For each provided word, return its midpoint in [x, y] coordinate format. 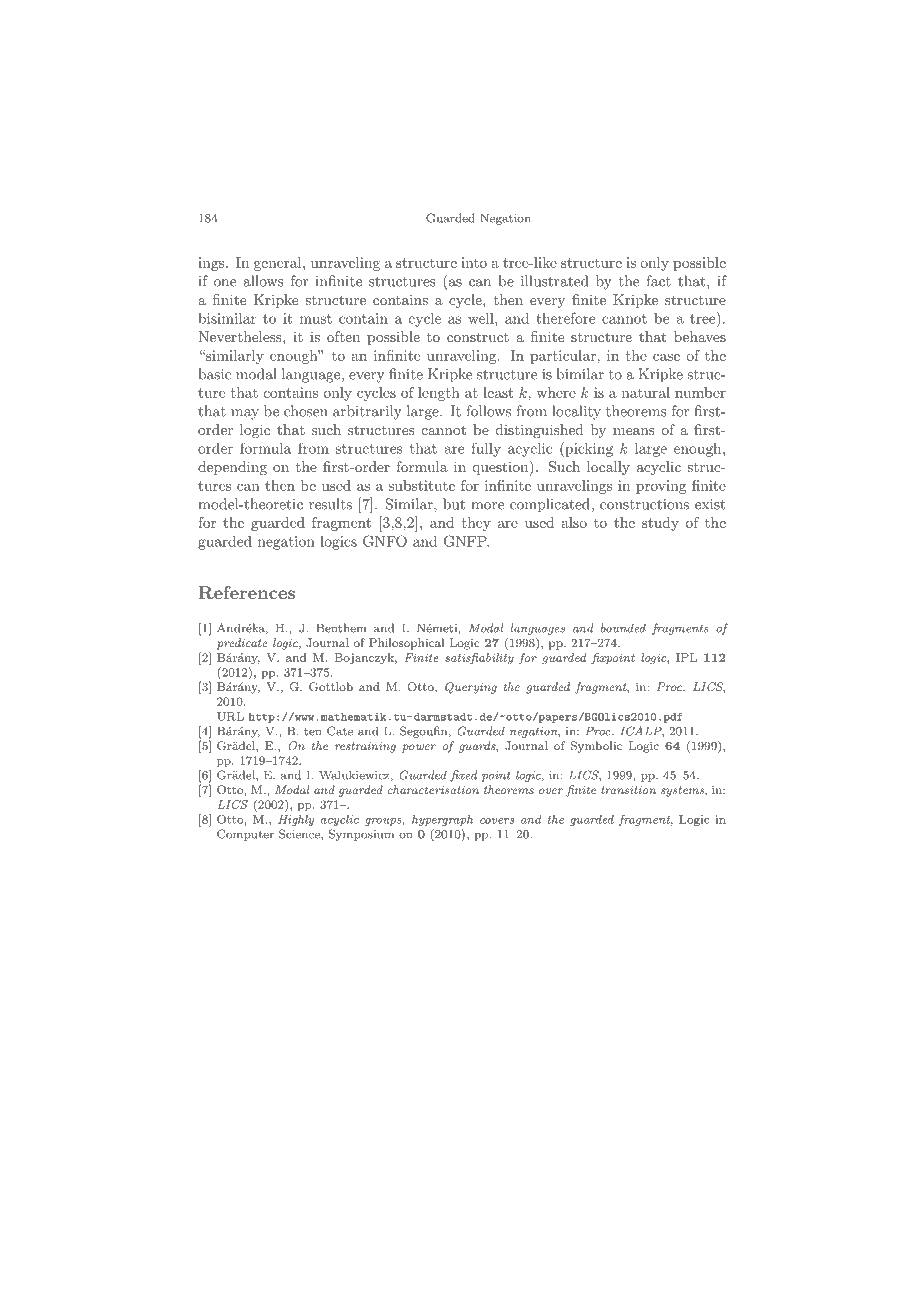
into [474, 262]
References [246, 592]
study [660, 524]
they [476, 524]
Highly [296, 820]
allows [263, 281]
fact [658, 281]
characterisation [433, 789]
